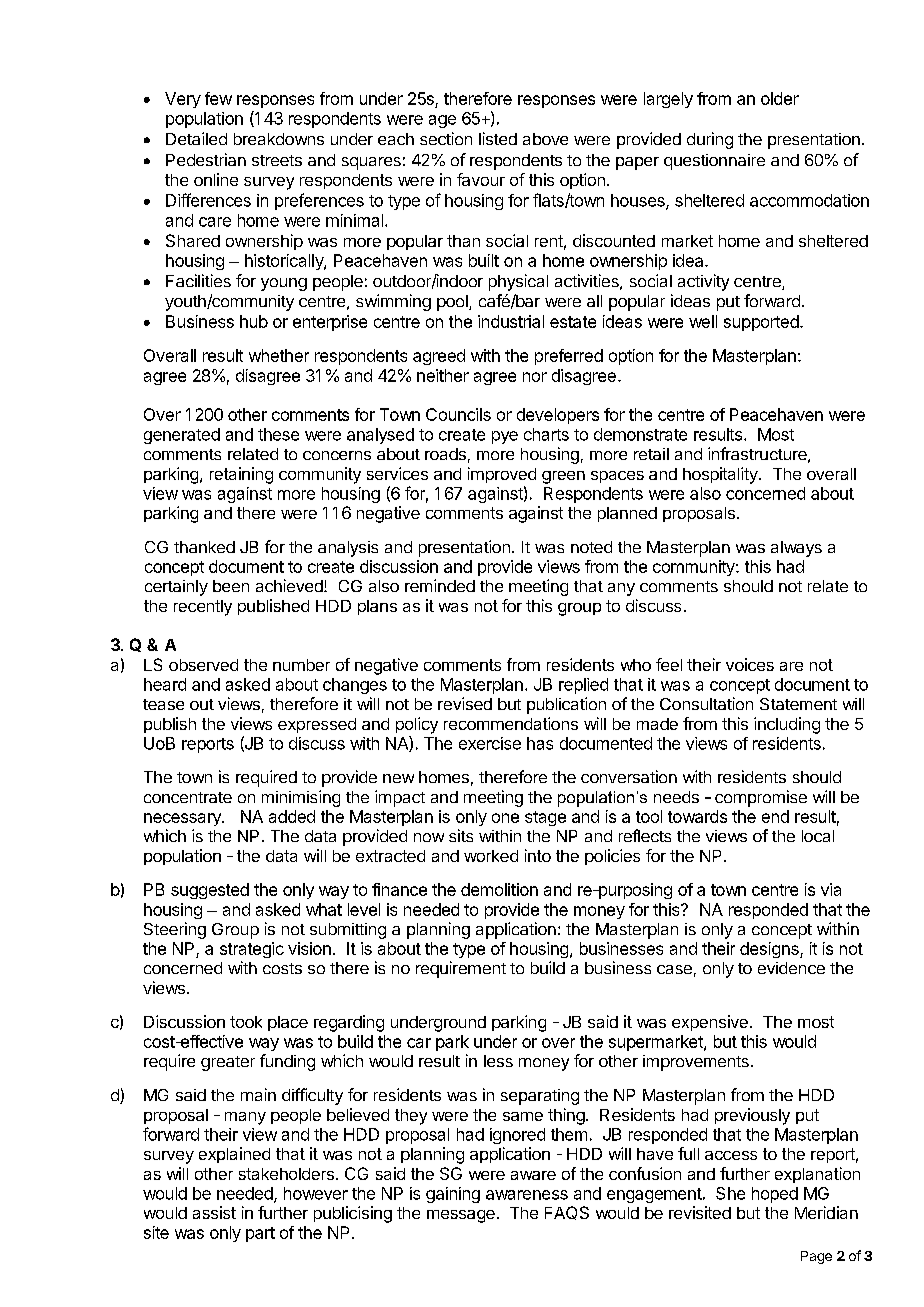 The width and height of the page is (924, 1307). What do you see at coordinates (499, 889) in the page?
I see `demolition` at bounding box center [499, 889].
